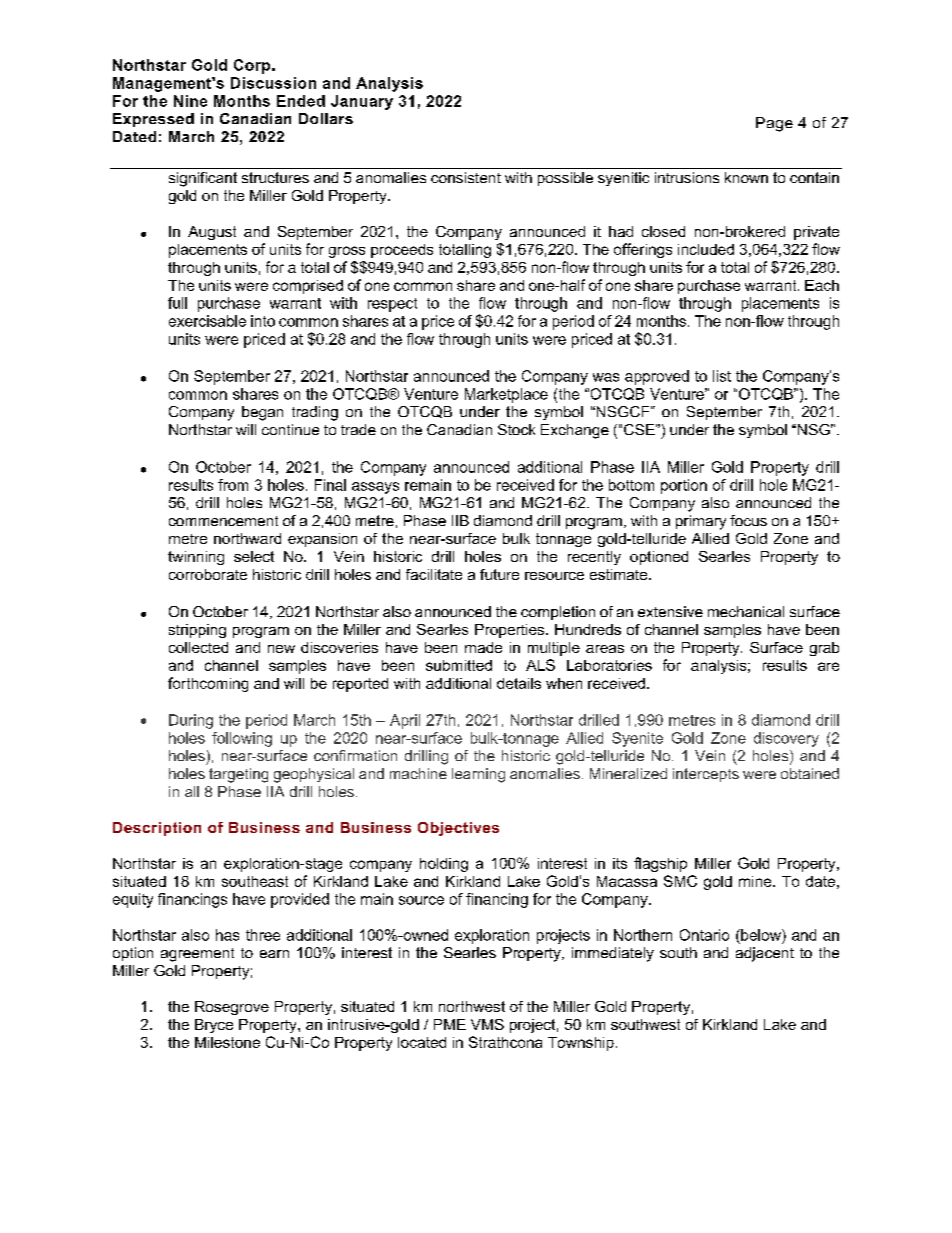 This screenshot has height=1233, width=952. Describe the element at coordinates (263, 321) in the screenshot. I see `into` at that location.
